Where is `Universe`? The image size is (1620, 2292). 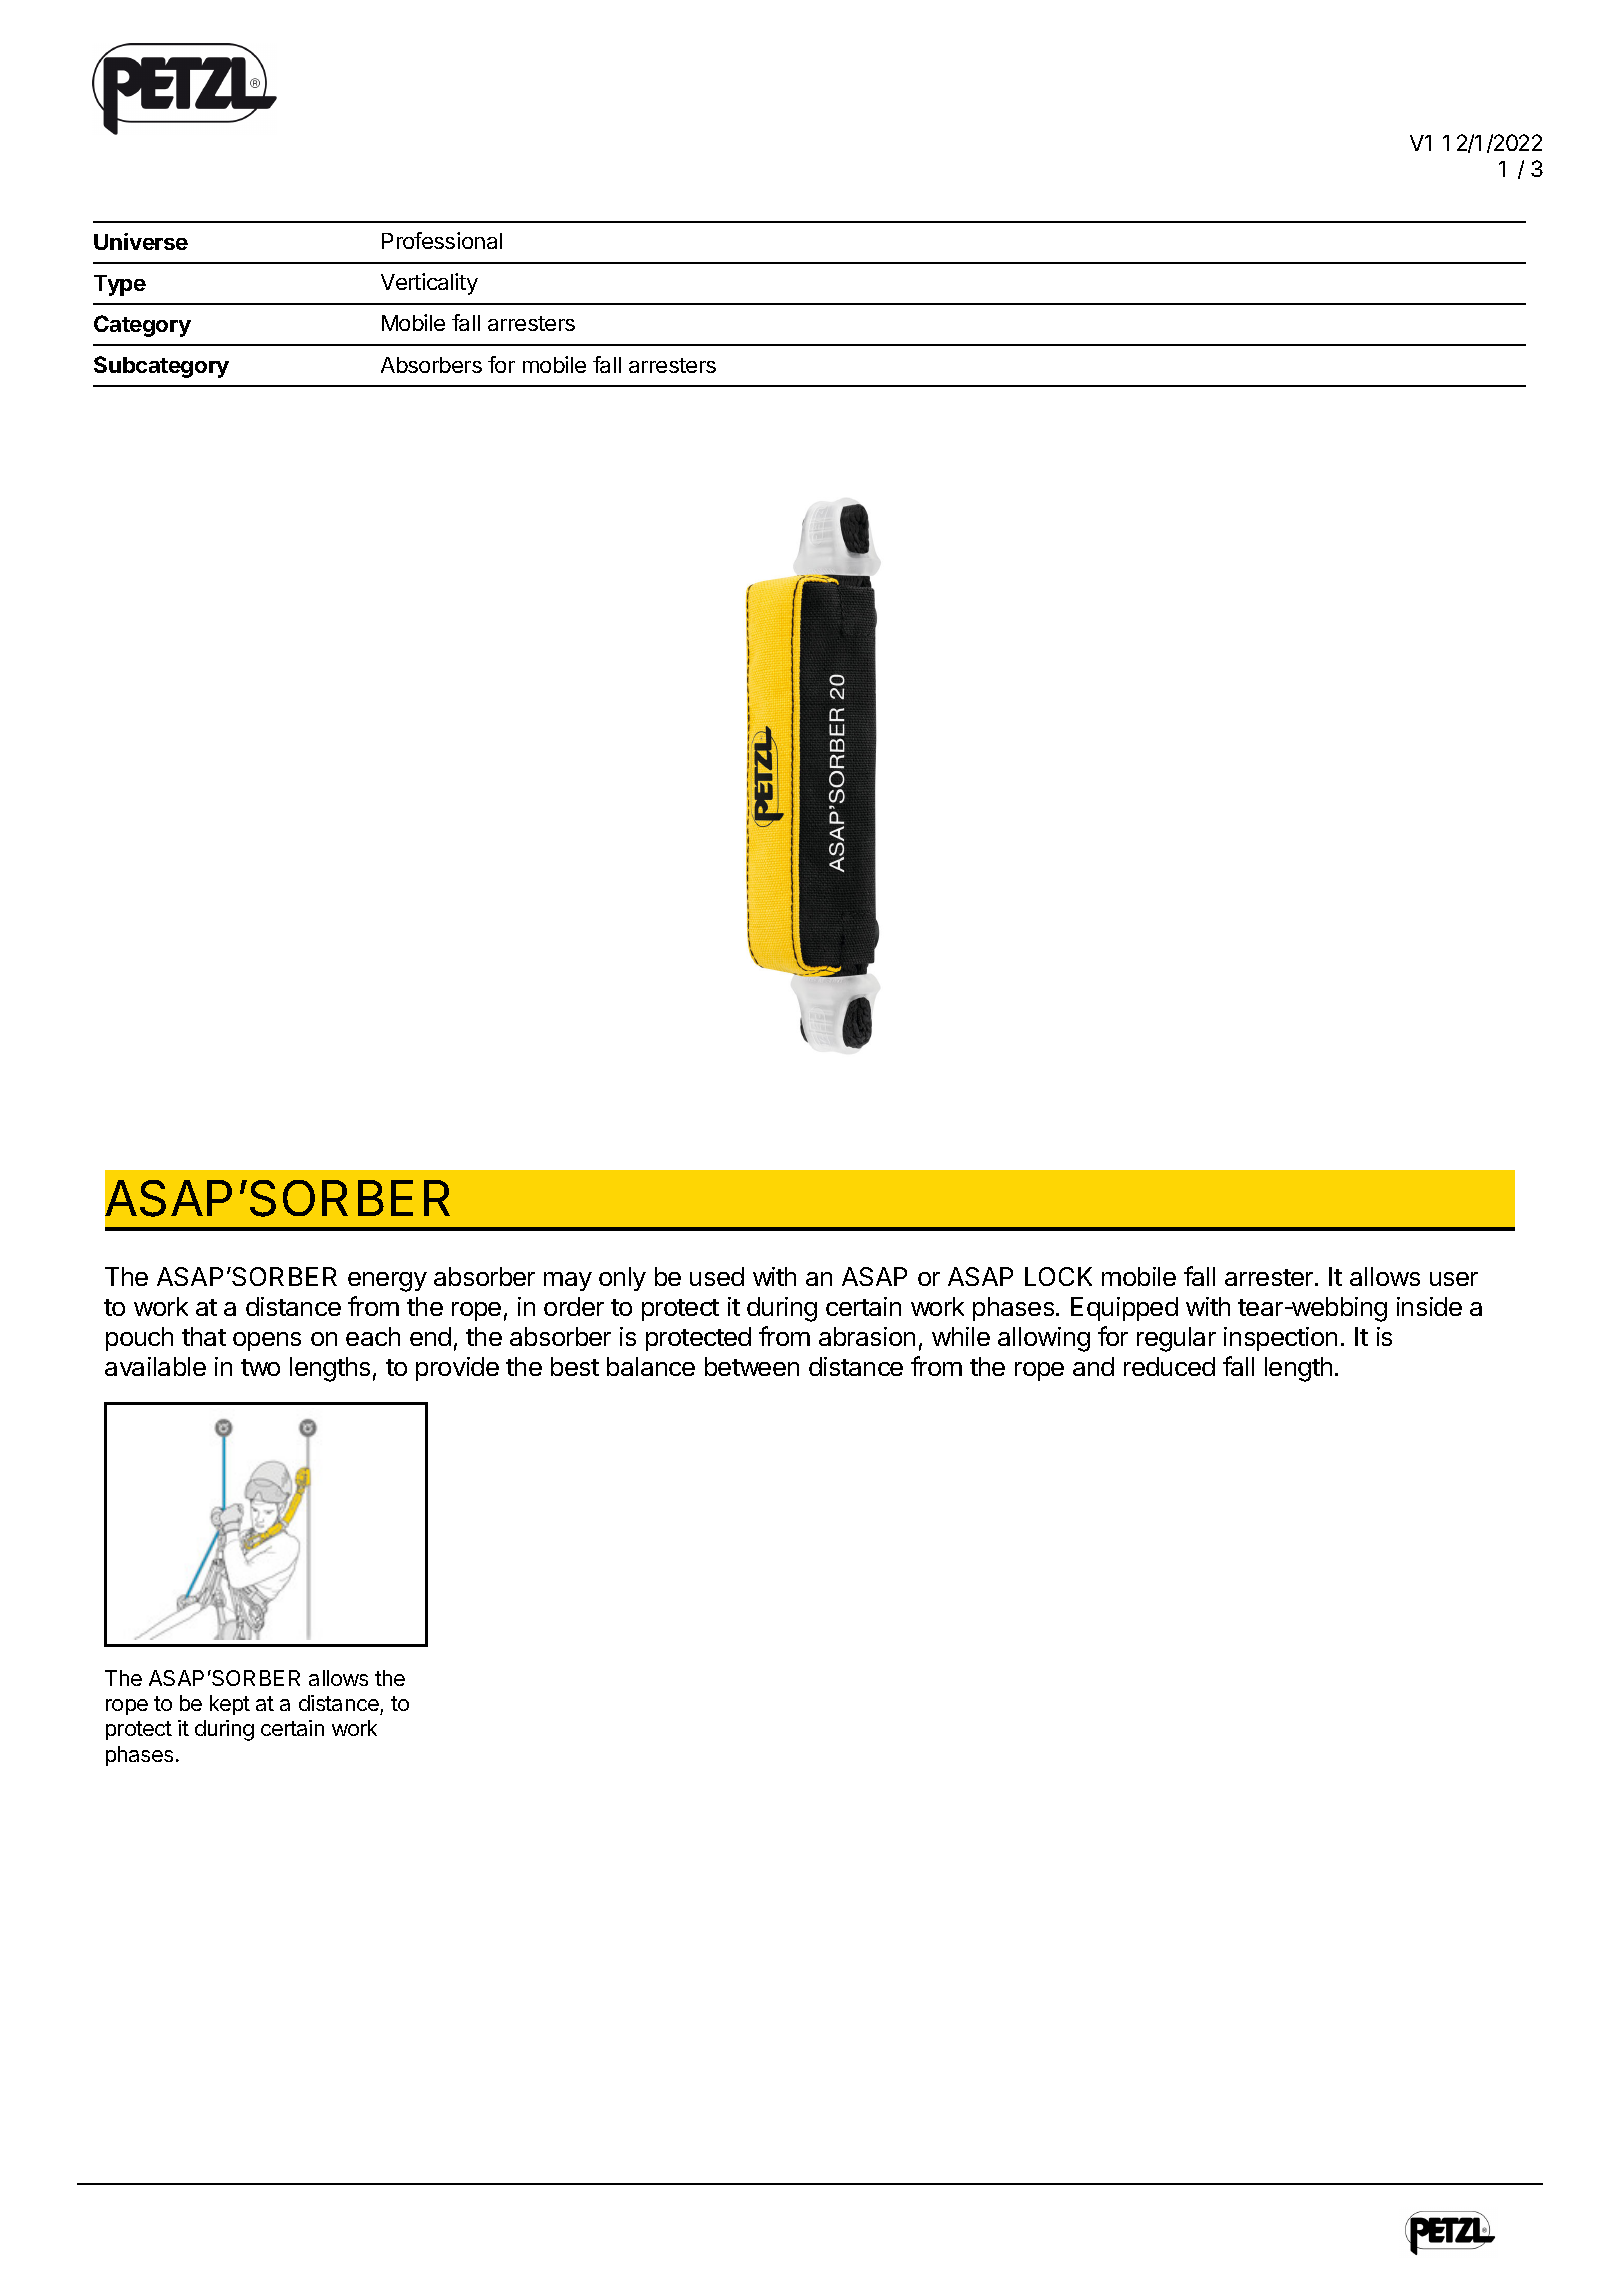 Universe is located at coordinates (141, 241).
